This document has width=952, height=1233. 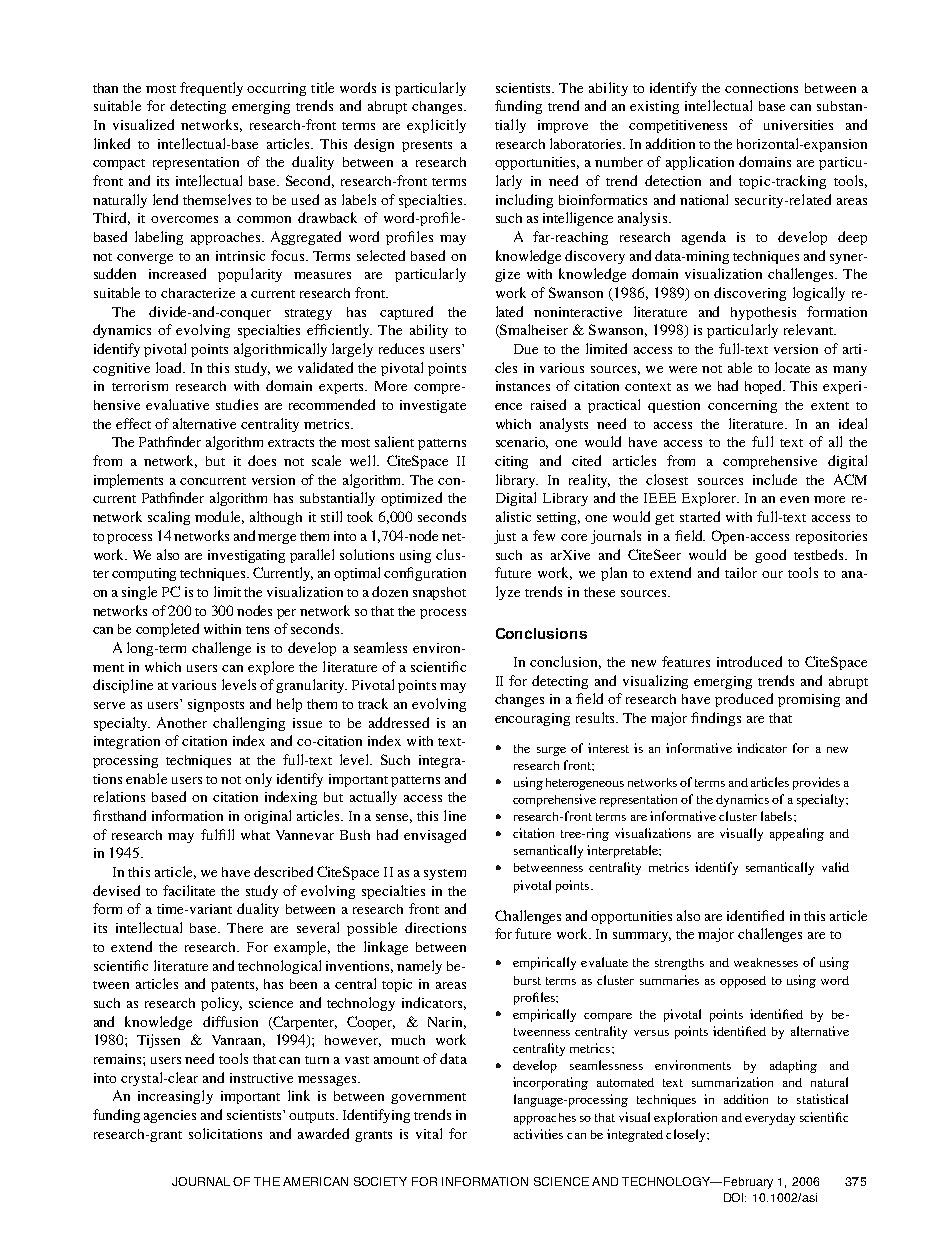 I want to click on DOI, so click(x=735, y=1197).
